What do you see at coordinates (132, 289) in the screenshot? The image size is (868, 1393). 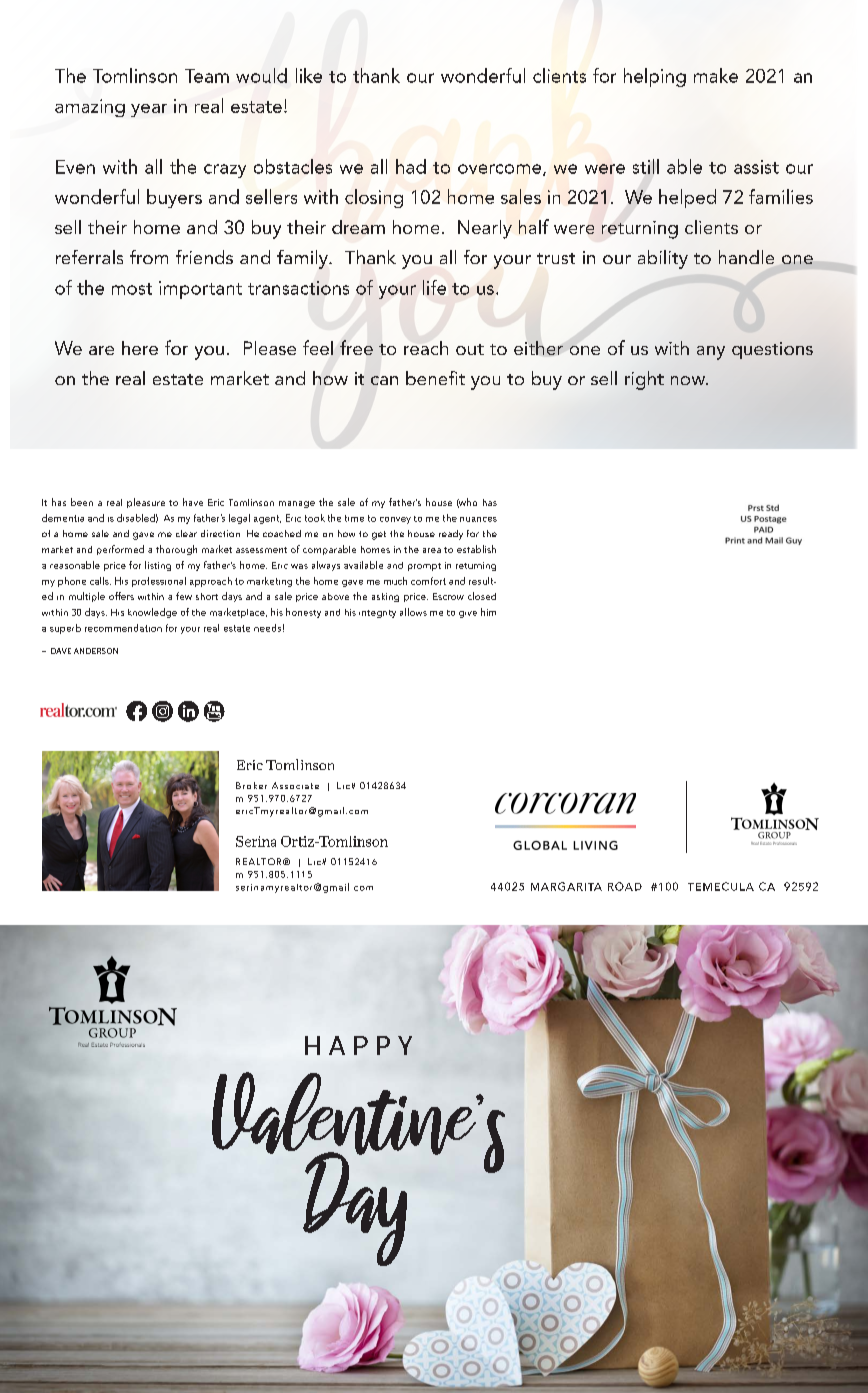 I see `most` at bounding box center [132, 289].
